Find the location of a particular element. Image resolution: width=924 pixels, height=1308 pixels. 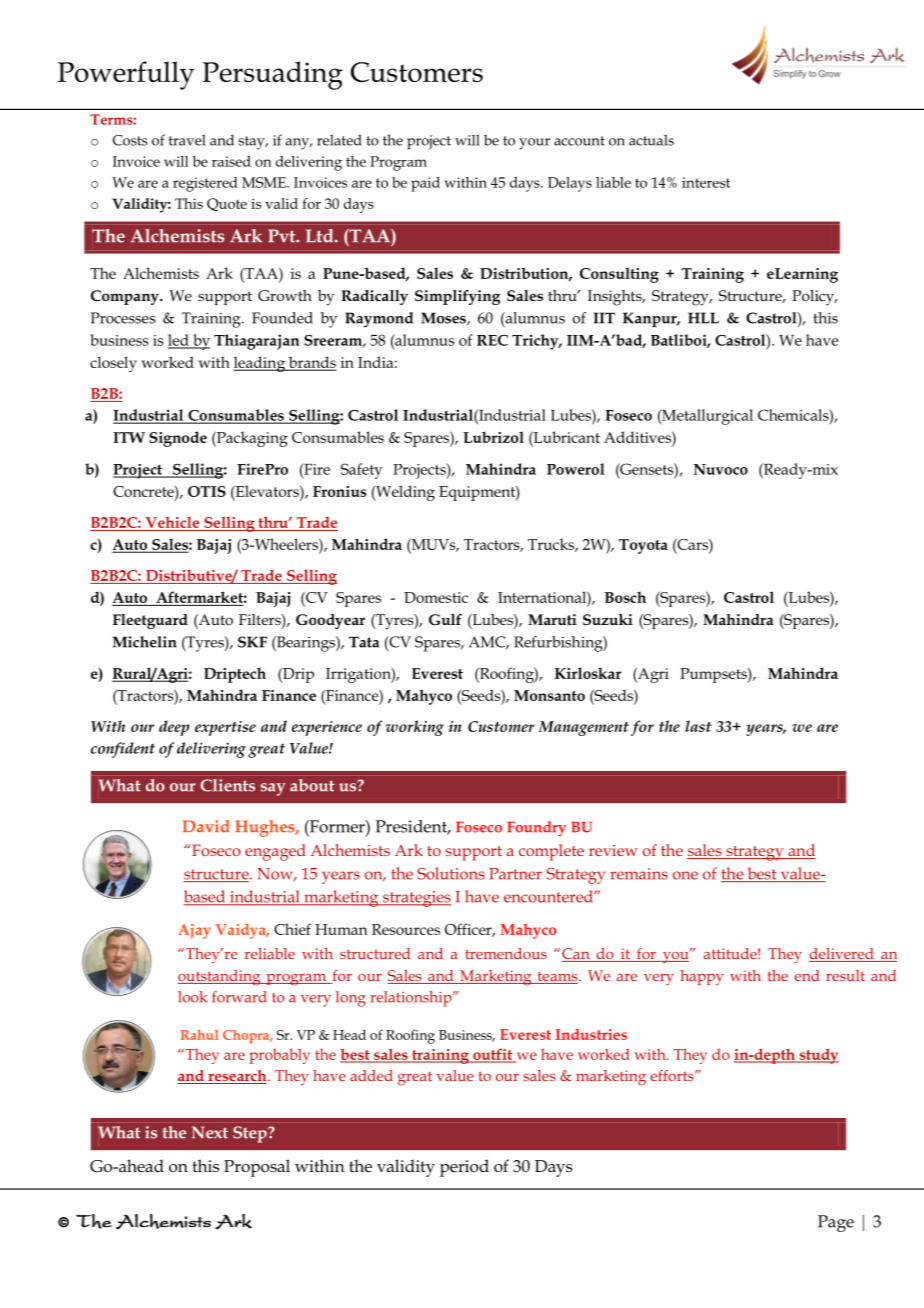

one is located at coordinates (685, 875).
